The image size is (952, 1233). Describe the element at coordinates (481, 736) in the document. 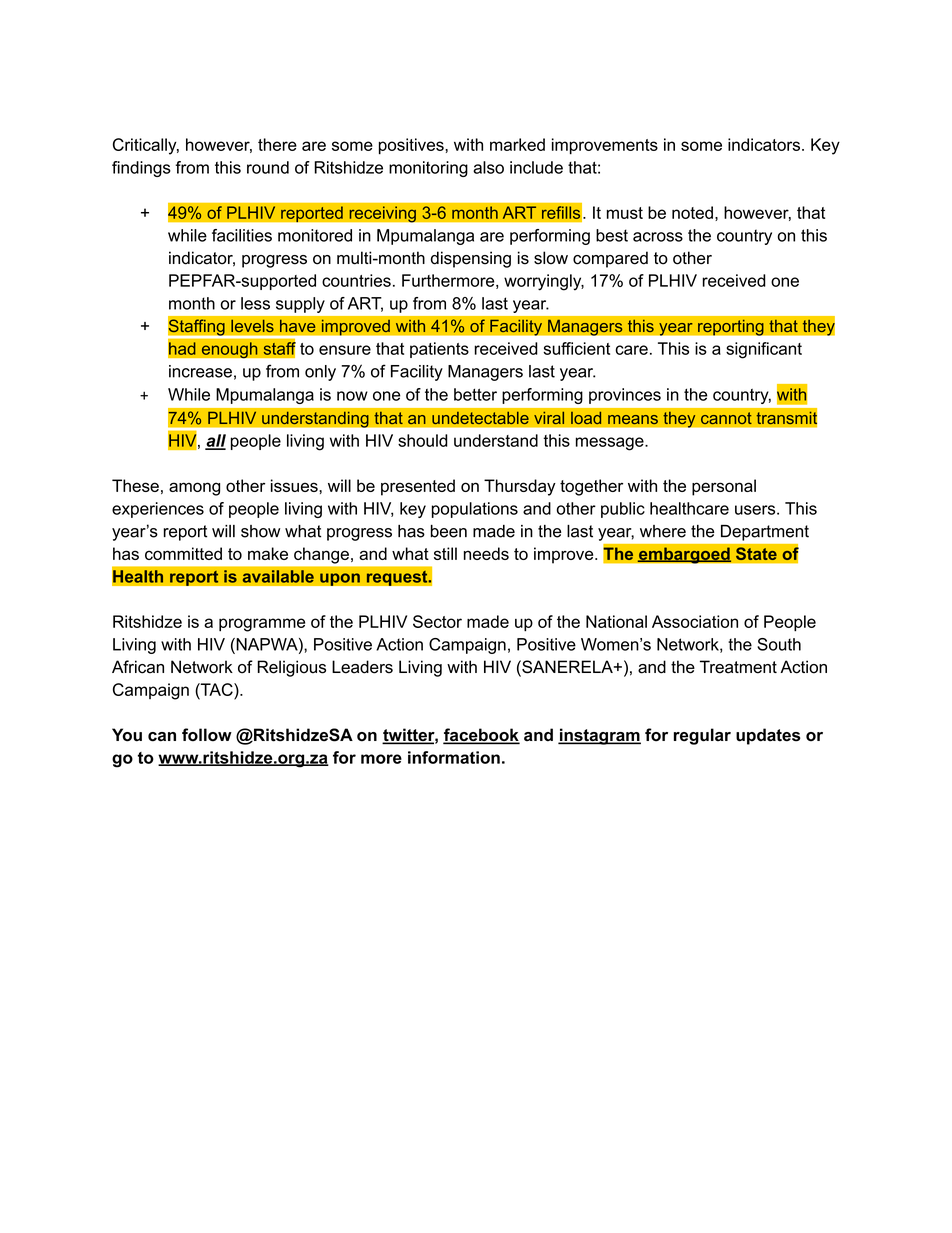

I see `facebook` at that location.
